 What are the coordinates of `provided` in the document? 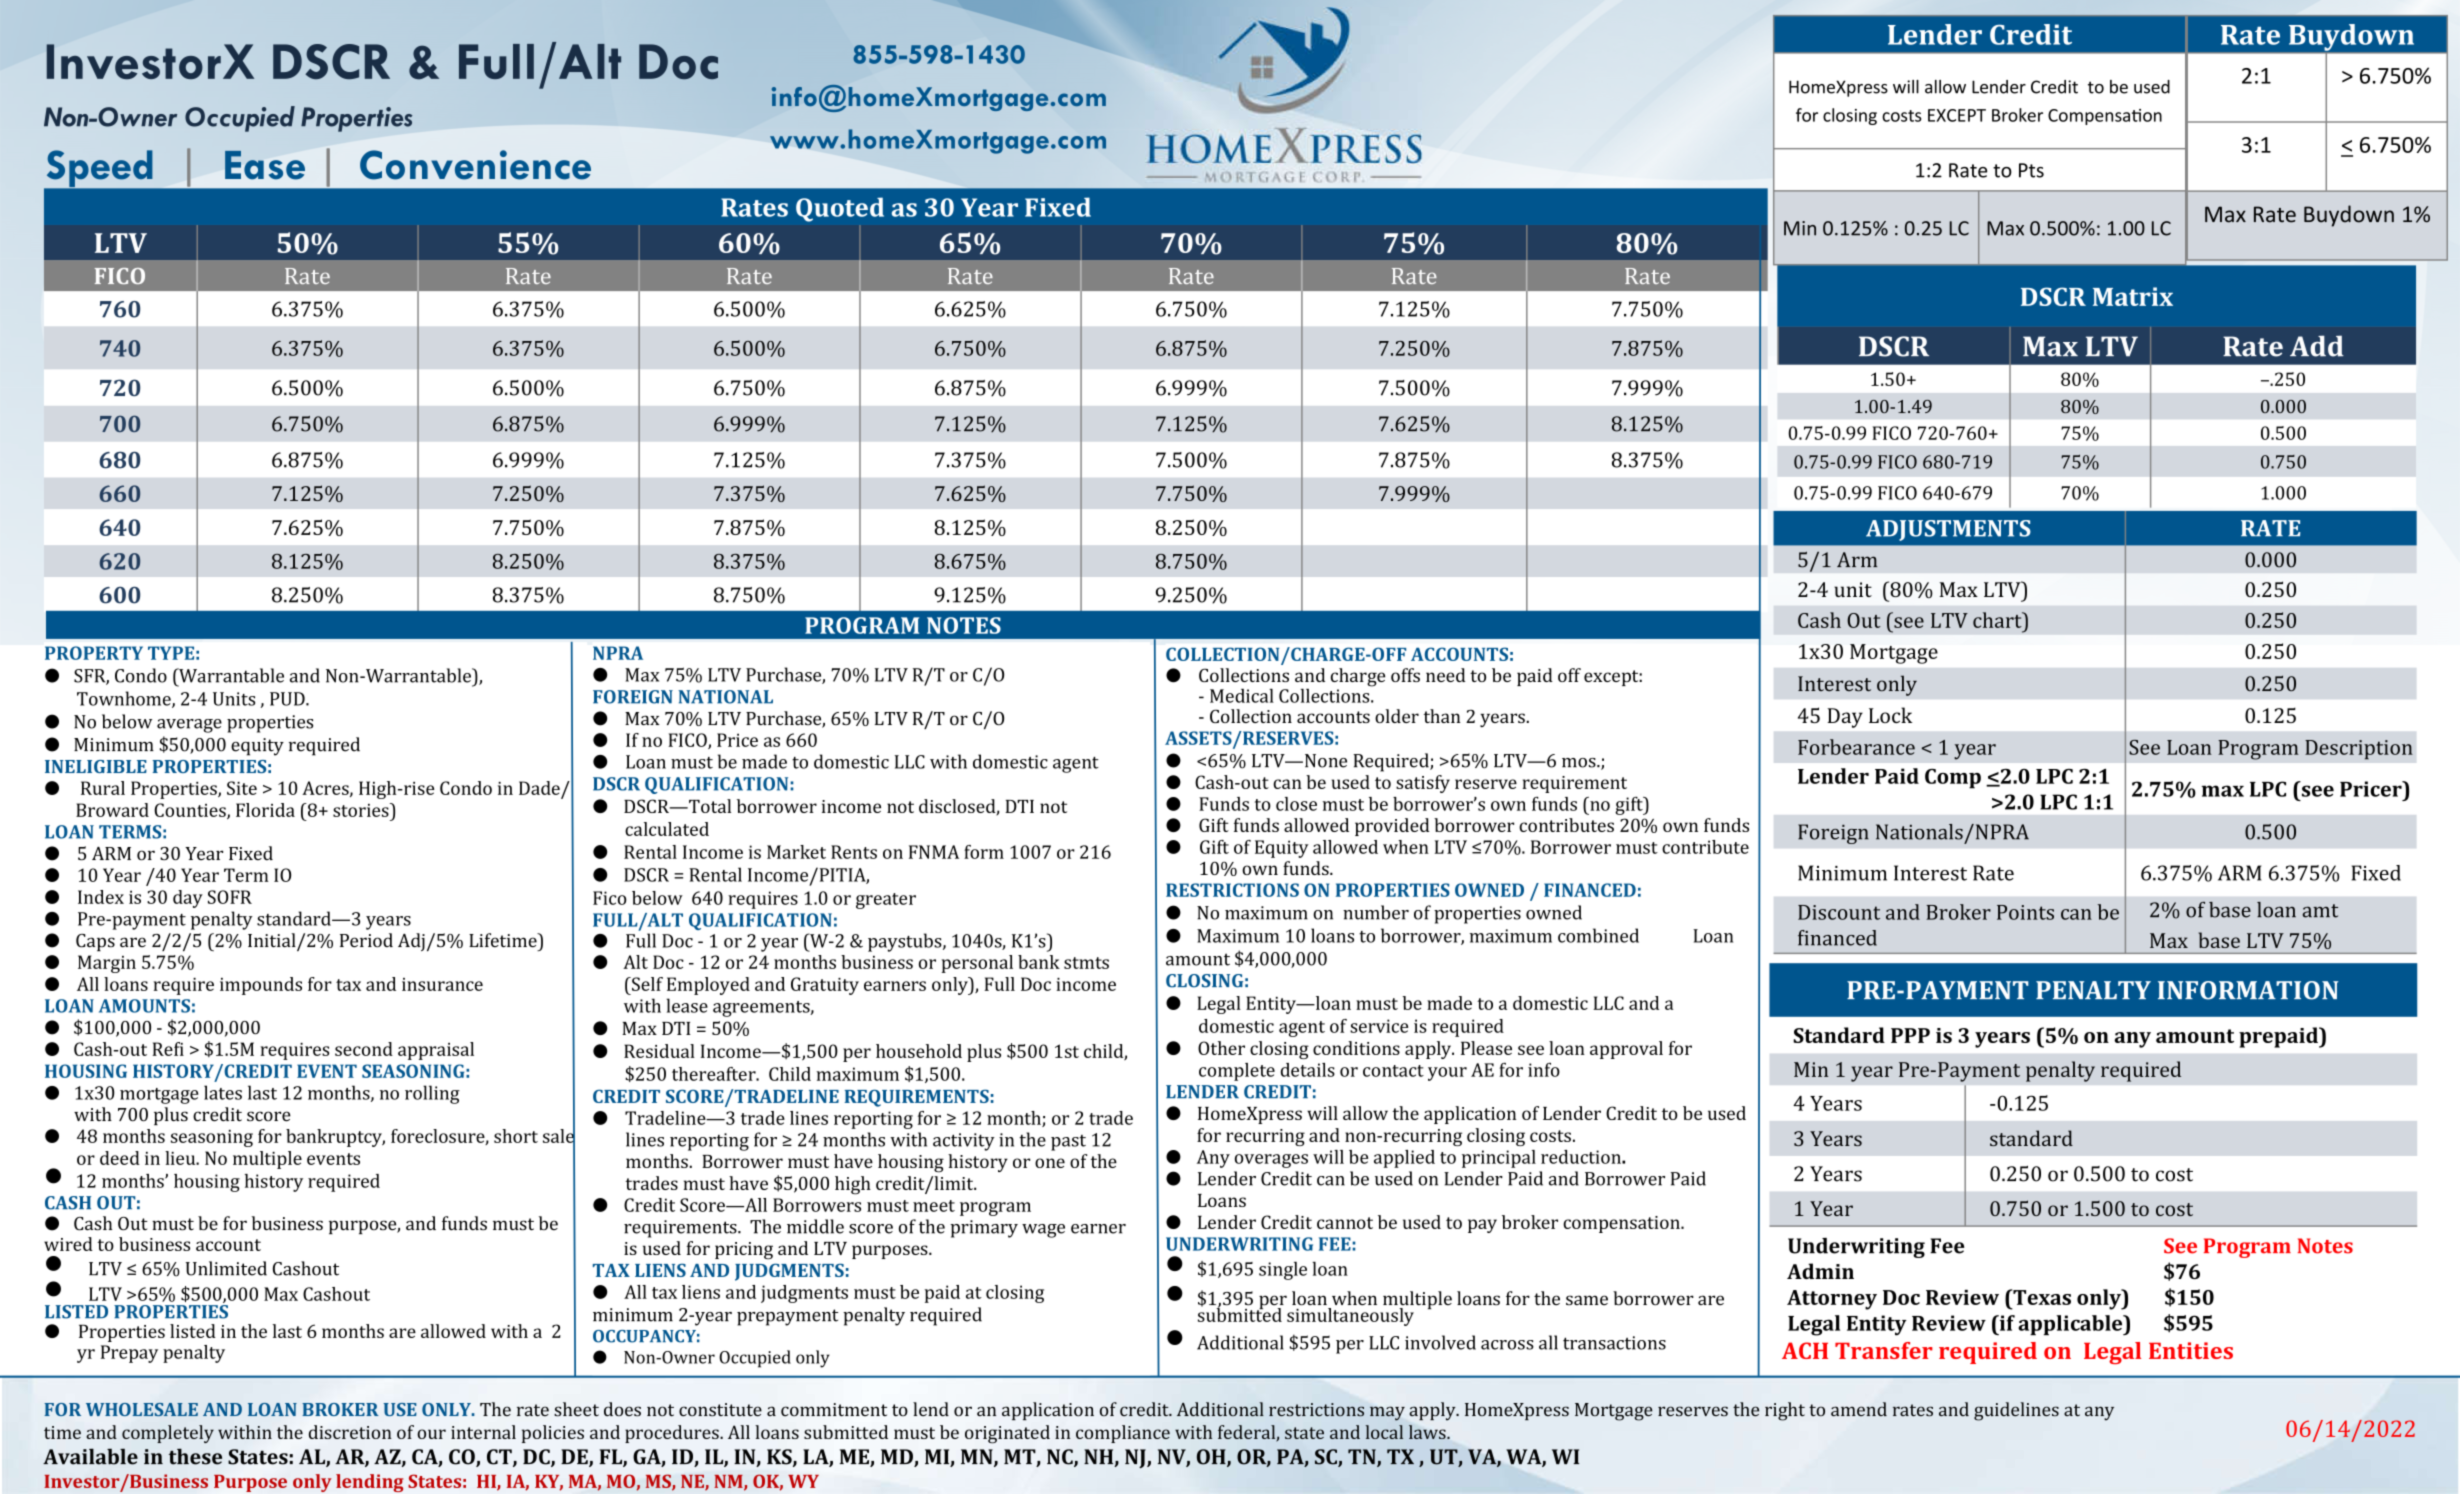 It's located at (1392, 827).
